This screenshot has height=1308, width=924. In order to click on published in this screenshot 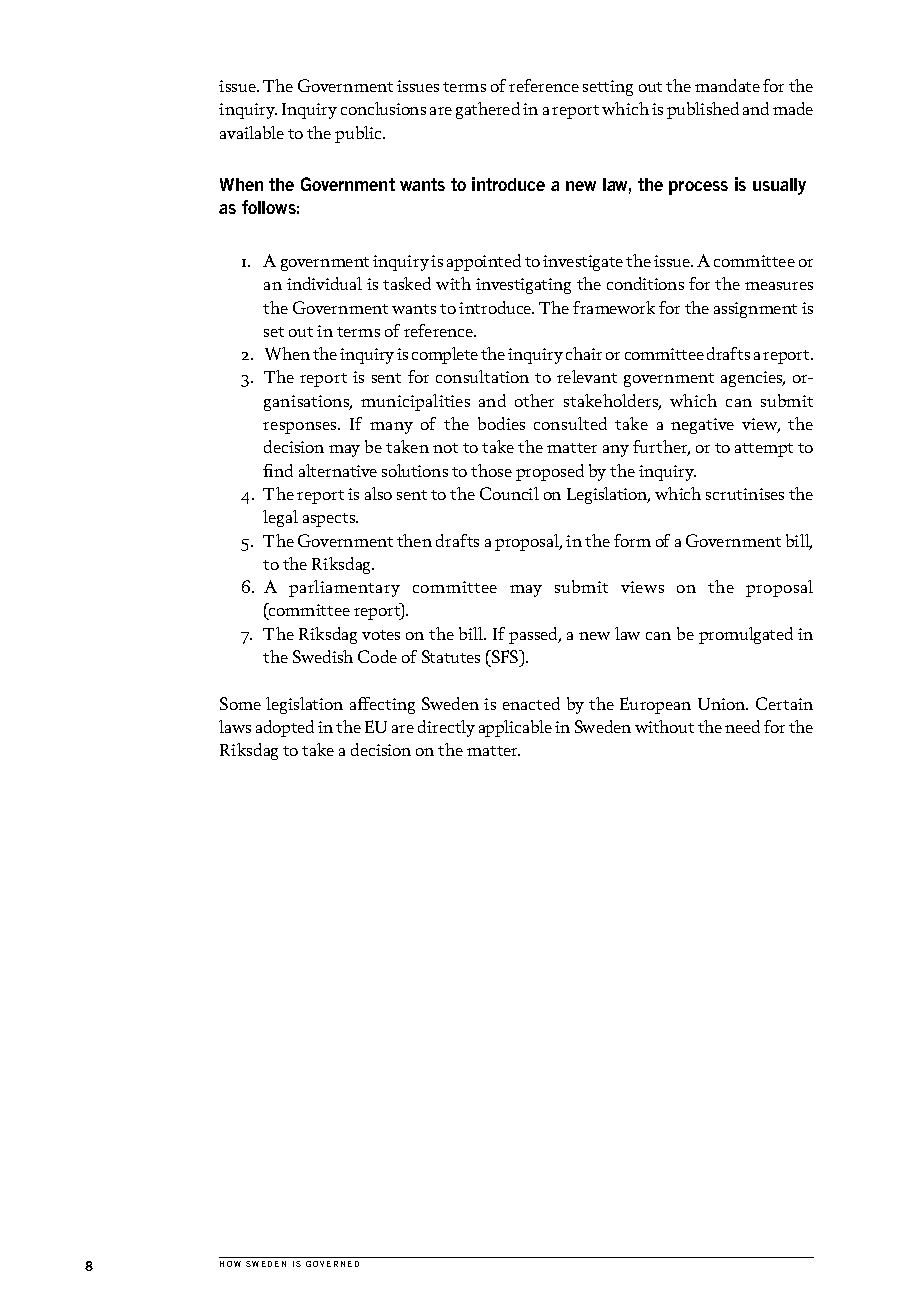, I will do `click(703, 110)`.
